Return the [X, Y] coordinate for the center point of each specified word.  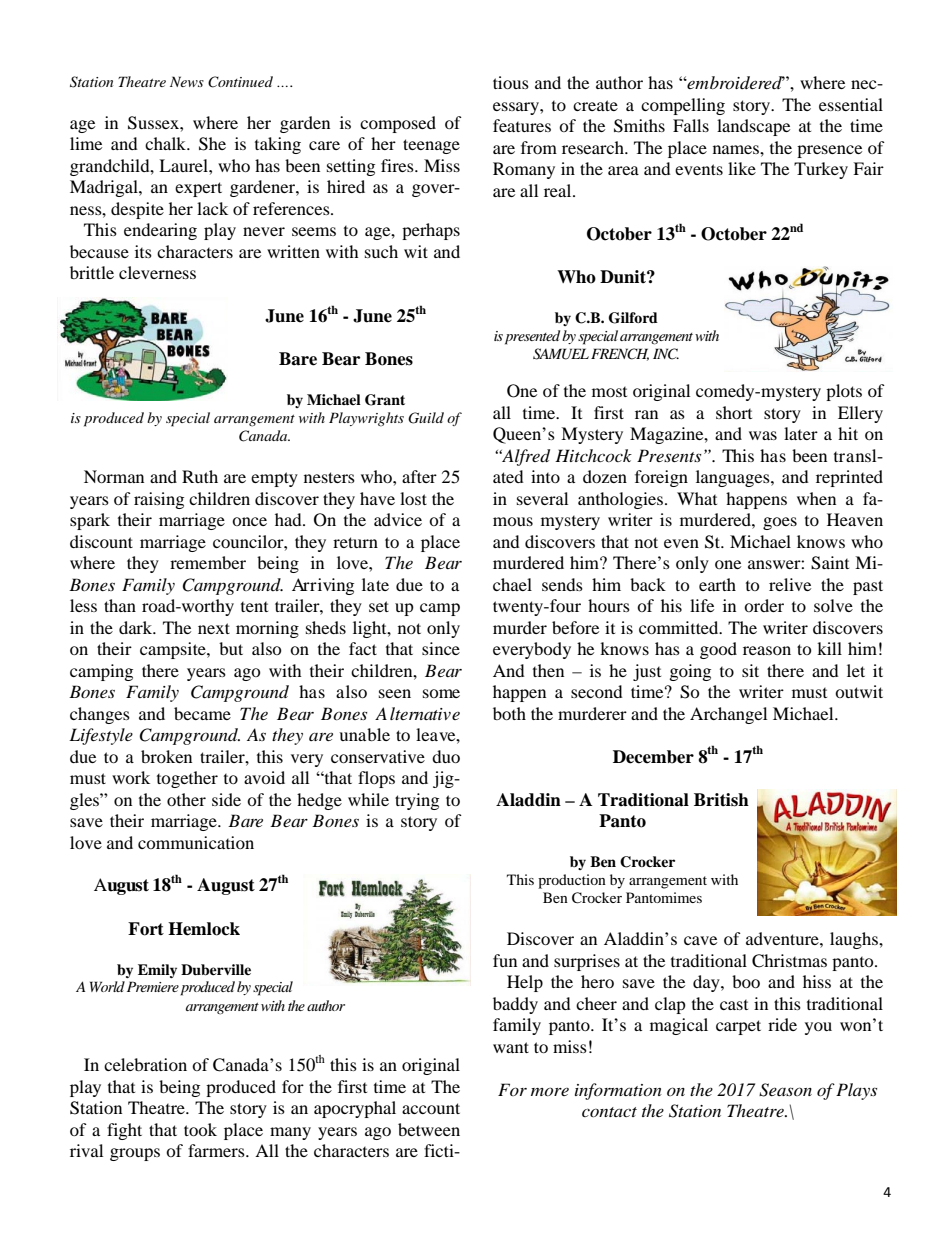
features [522, 125]
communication [196, 842]
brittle [92, 272]
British [721, 800]
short [734, 412]
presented [532, 337]
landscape [753, 127]
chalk [167, 143]
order [764, 605]
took [200, 1129]
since [441, 648]
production [572, 881]
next [214, 628]
